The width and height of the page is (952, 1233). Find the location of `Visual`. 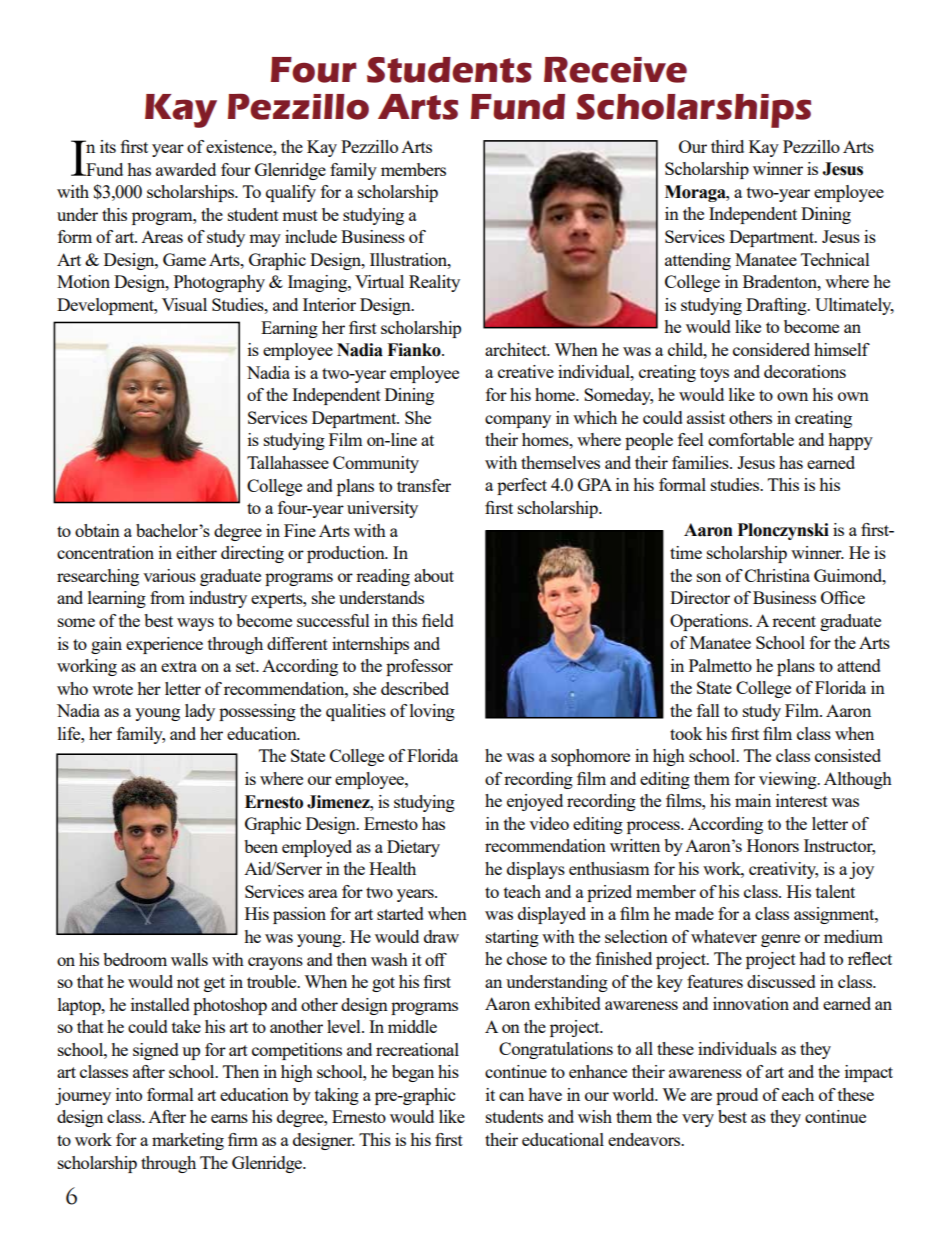

Visual is located at coordinates (184, 304).
